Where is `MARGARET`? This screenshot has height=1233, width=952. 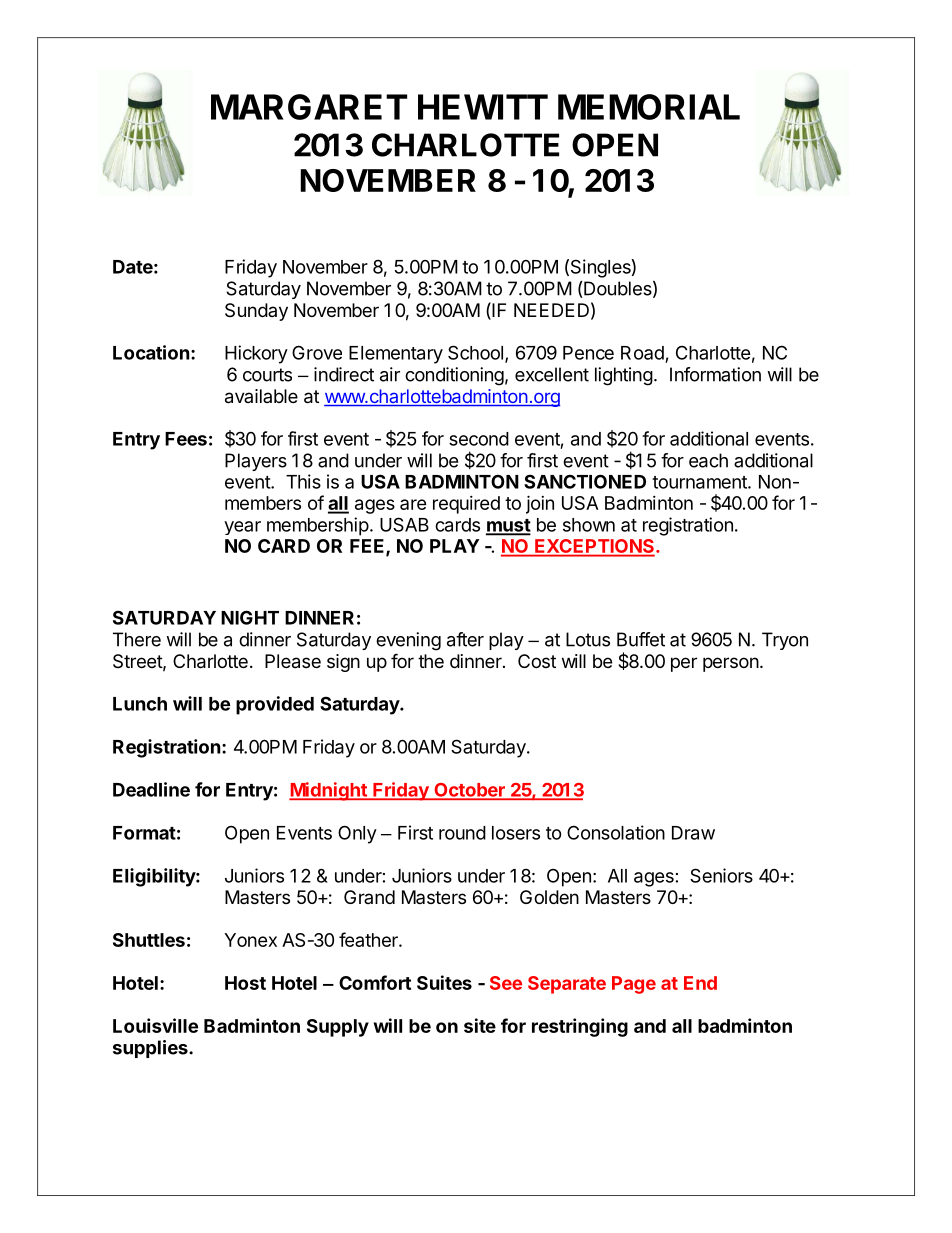 MARGARET is located at coordinates (309, 107).
